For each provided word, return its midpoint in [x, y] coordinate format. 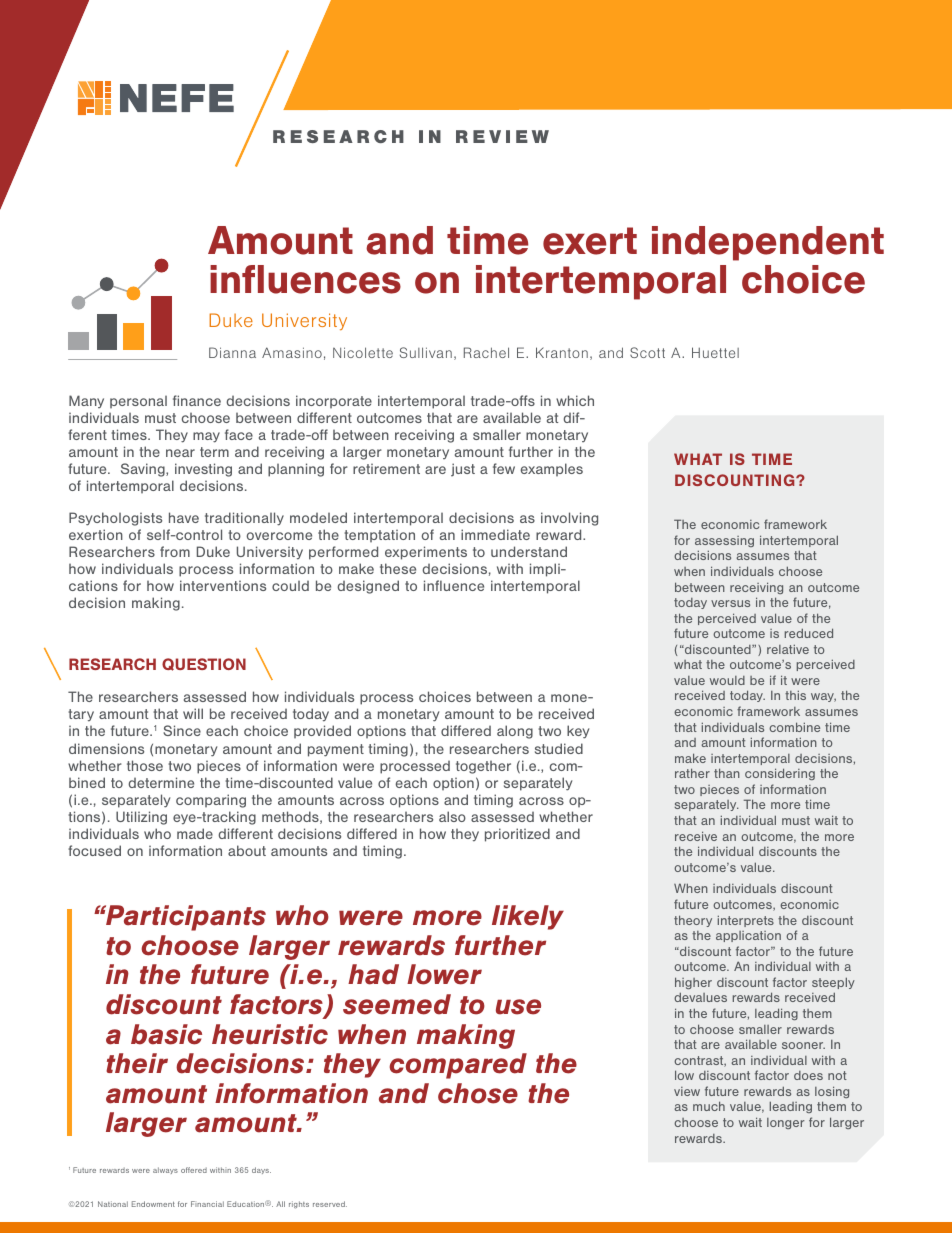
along [515, 732]
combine [794, 727]
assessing [724, 541]
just [463, 470]
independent [768, 243]
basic [166, 1034]
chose [478, 1093]
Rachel [486, 352]
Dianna [232, 352]
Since [182, 730]
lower [444, 974]
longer [785, 1123]
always [165, 1170]
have [184, 517]
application [748, 936]
